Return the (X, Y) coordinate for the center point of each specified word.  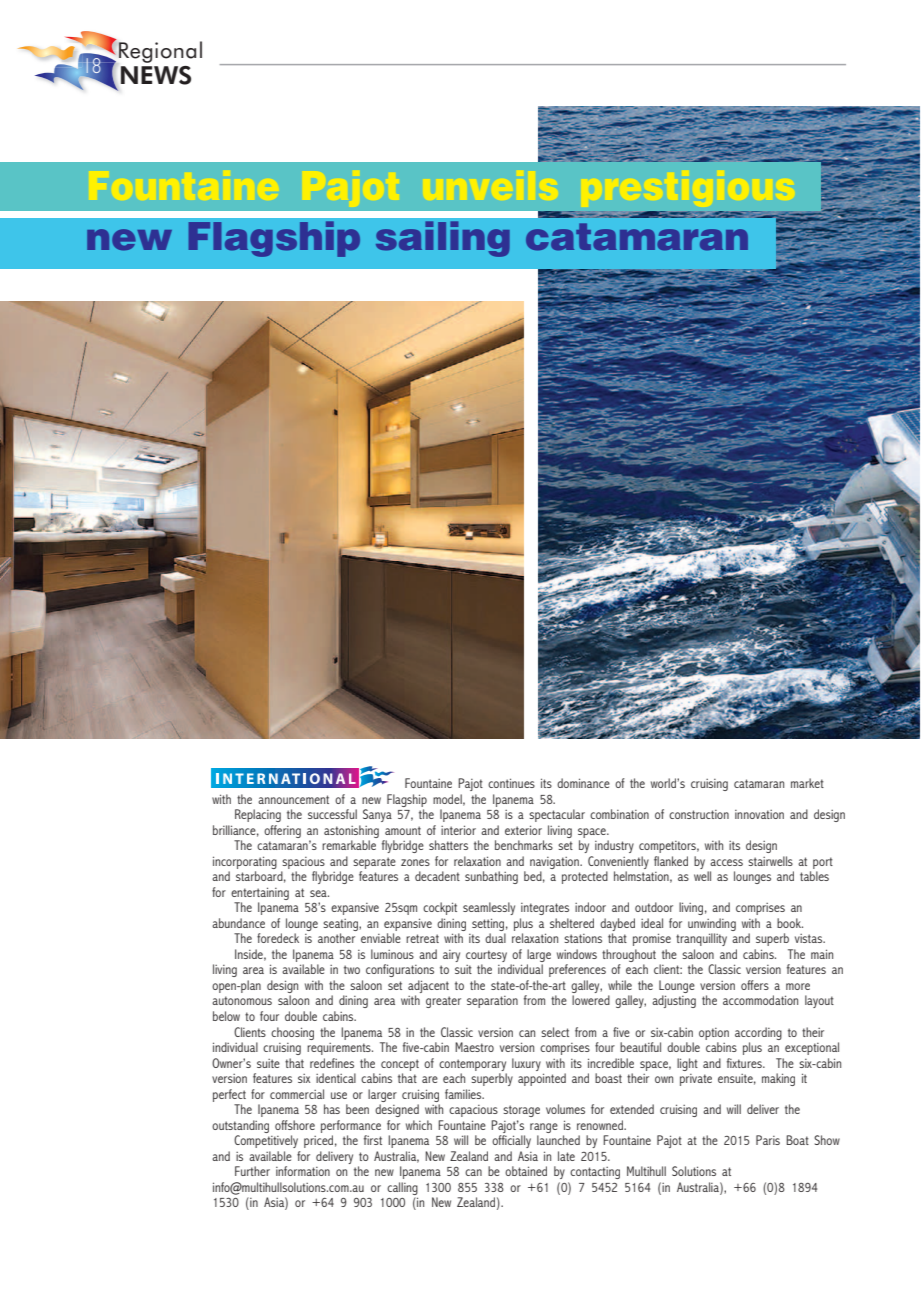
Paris (768, 1140)
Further (252, 1171)
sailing (443, 239)
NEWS (156, 75)
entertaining (260, 893)
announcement (293, 799)
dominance (583, 783)
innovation (759, 814)
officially (511, 1141)
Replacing (258, 815)
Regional (160, 52)
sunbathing (491, 877)
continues (511, 783)
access (726, 862)
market (807, 783)
